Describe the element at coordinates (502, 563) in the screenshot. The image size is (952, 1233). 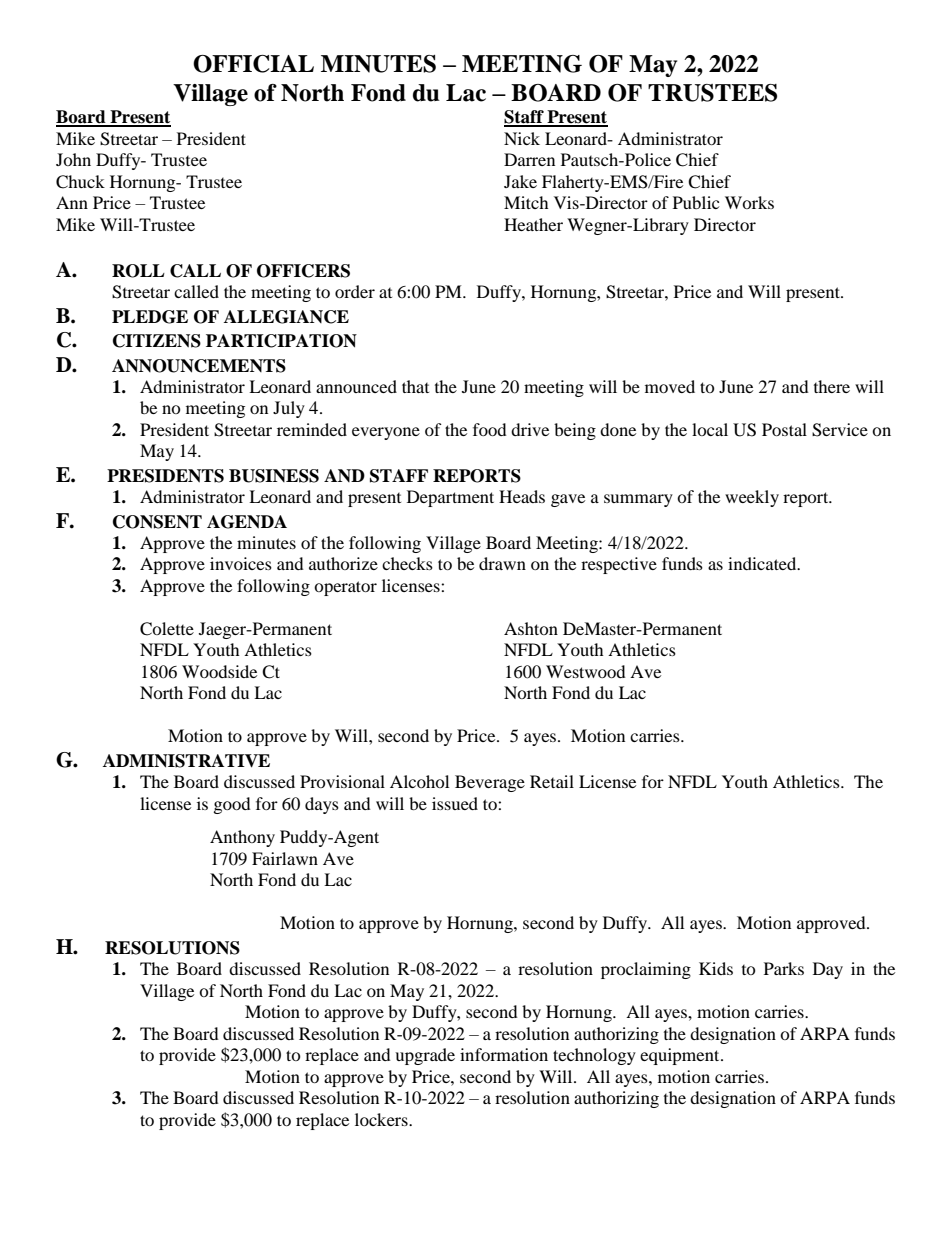
I see `drawn` at that location.
